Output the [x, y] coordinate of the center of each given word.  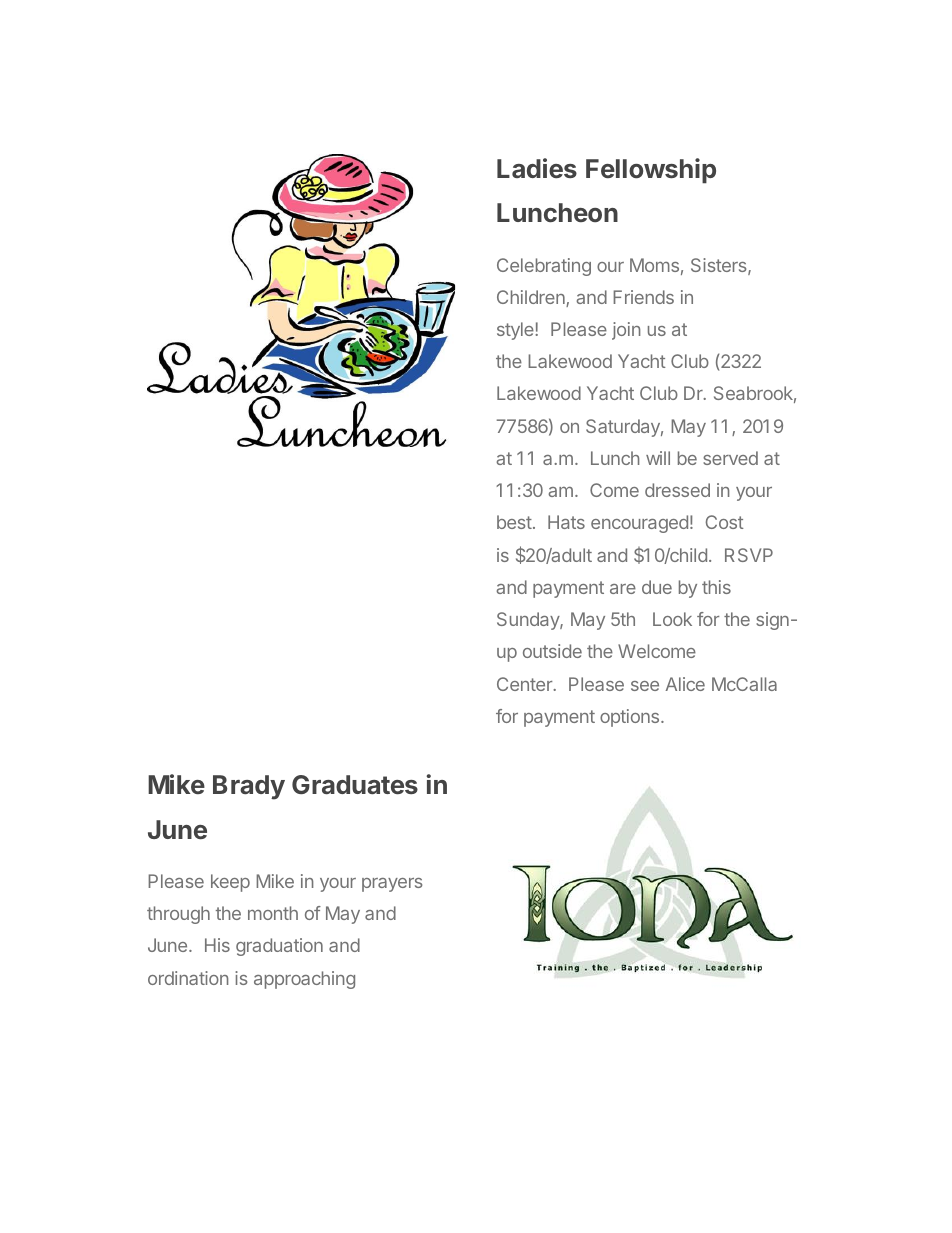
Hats [566, 522]
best [514, 522]
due [657, 587]
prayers [392, 885]
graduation [279, 947]
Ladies [537, 168]
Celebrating [544, 267]
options [631, 718]
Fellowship [651, 171]
